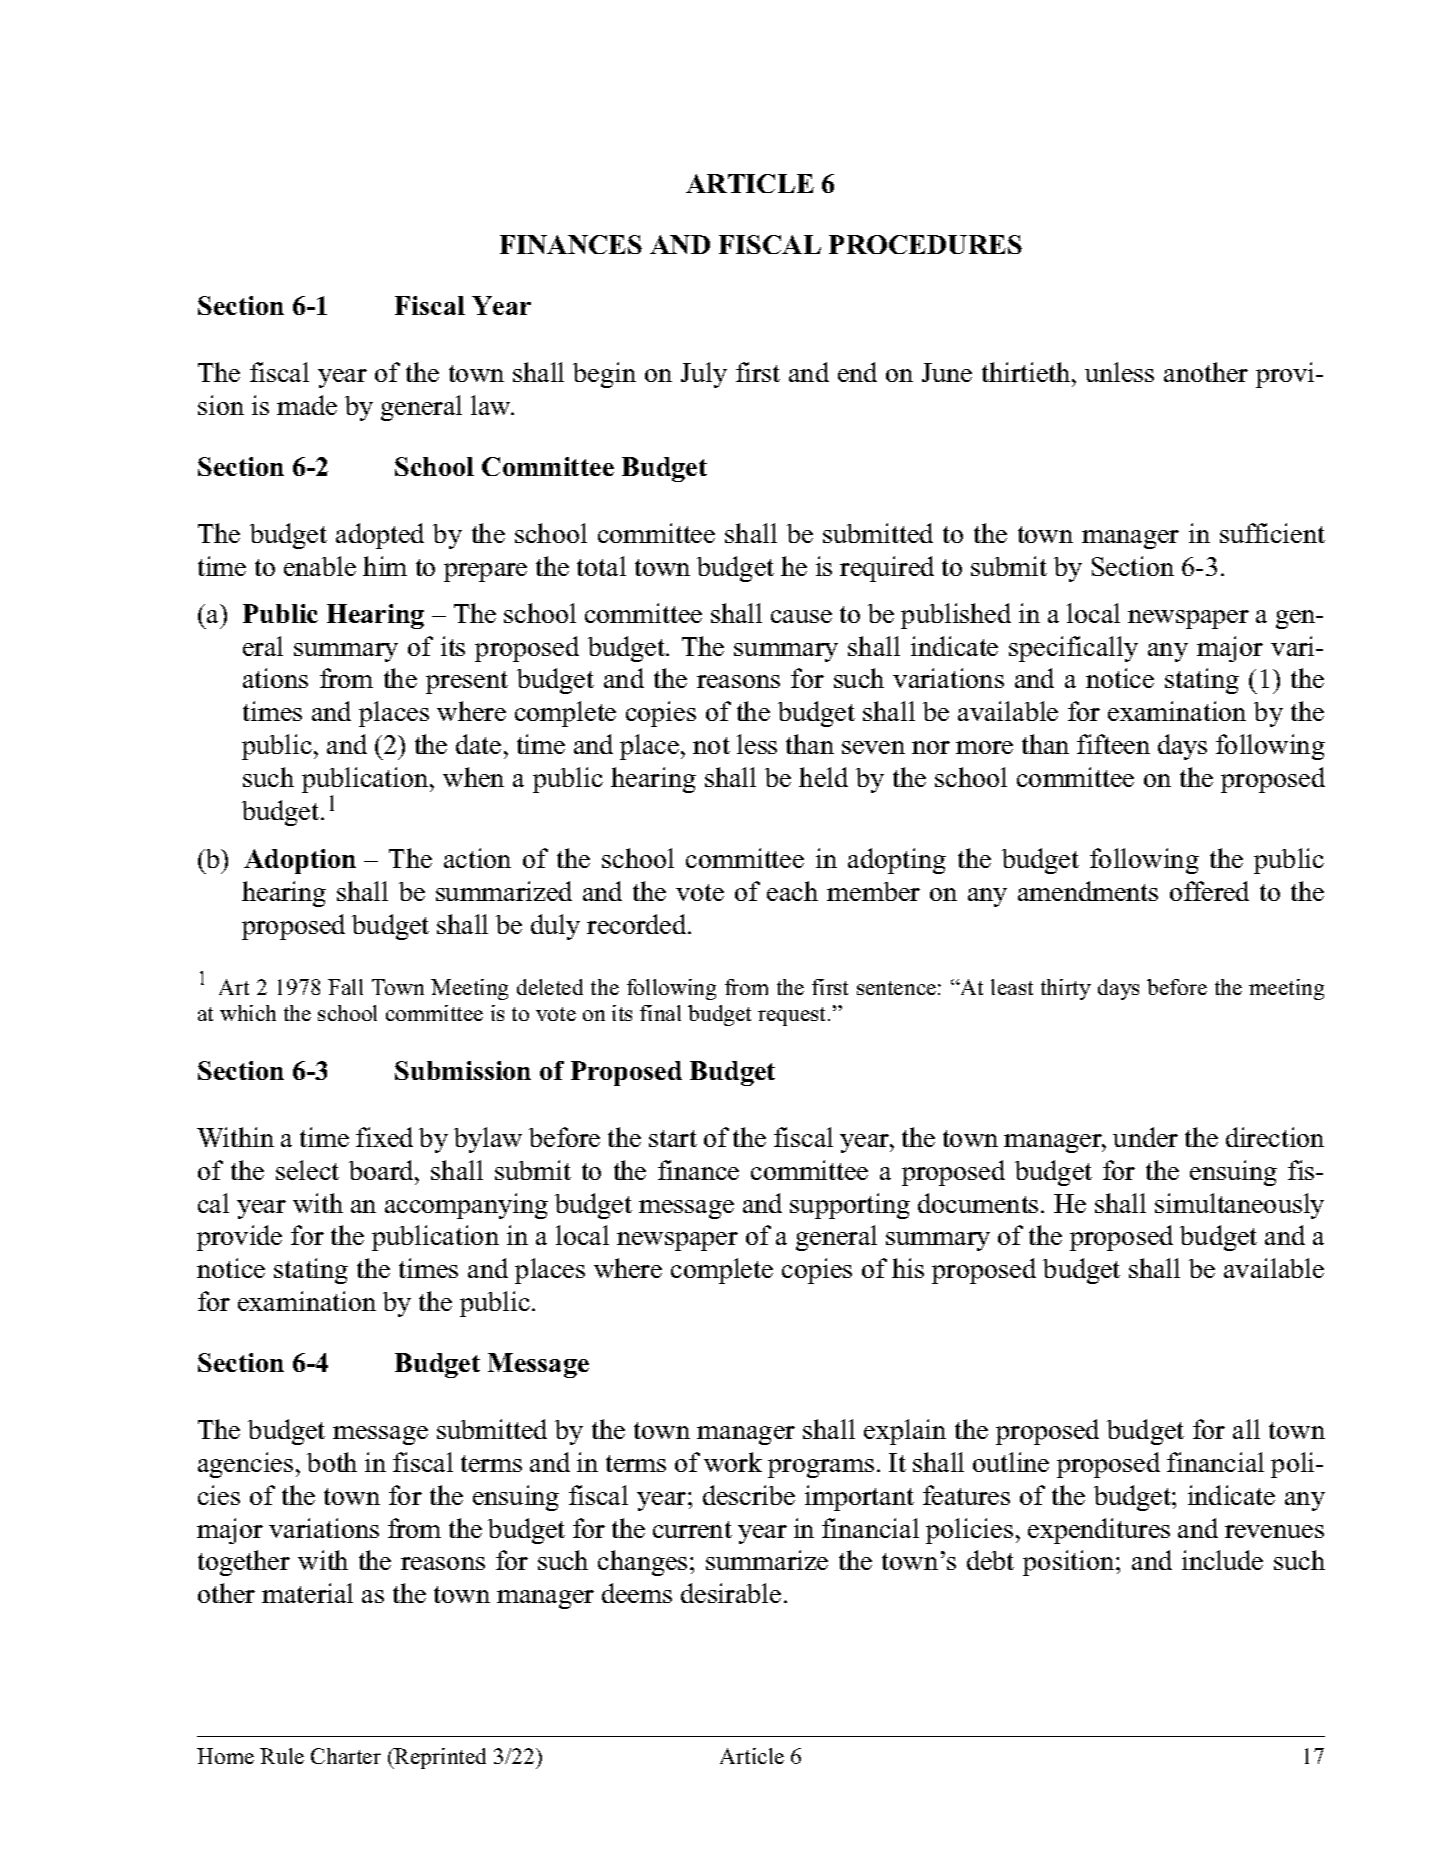 The width and height of the page is (1438, 1860). Describe the element at coordinates (733, 1462) in the page. I see `work` at that location.
